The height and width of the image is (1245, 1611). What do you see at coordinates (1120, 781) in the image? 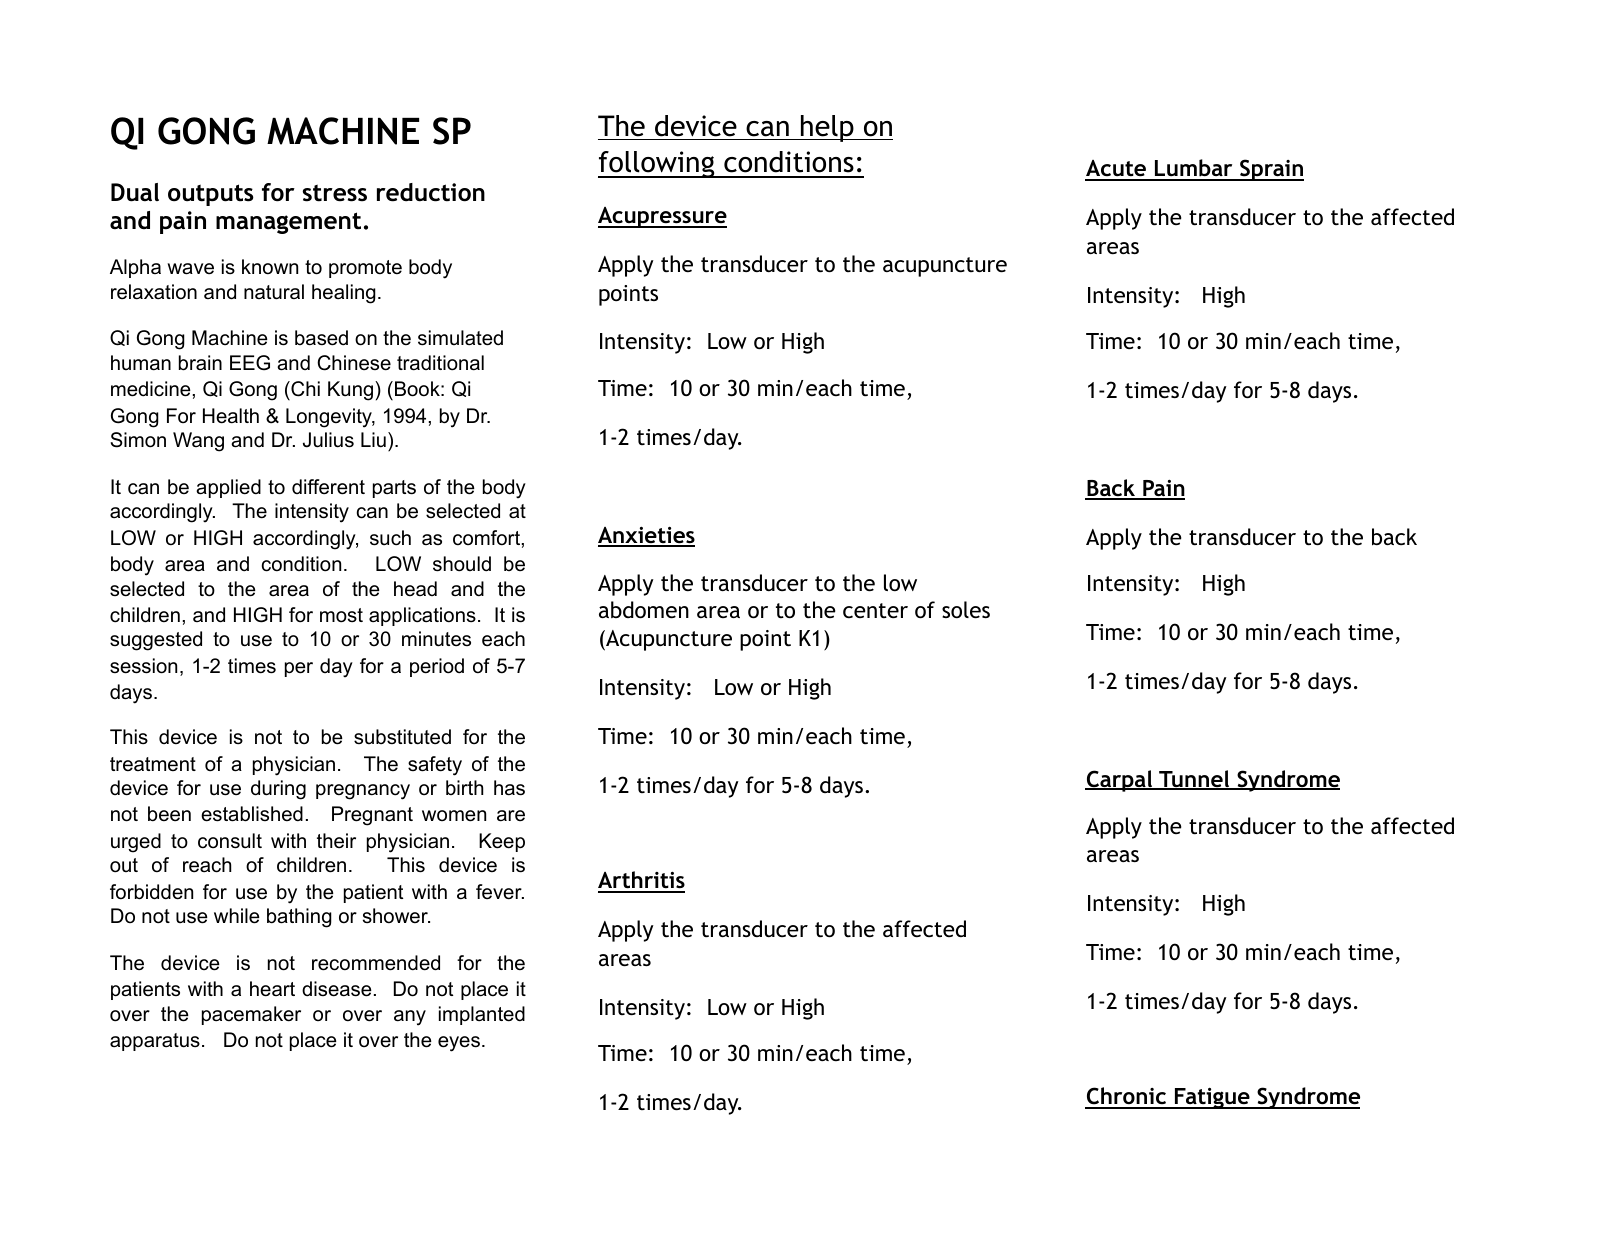
I see `Carpal` at bounding box center [1120, 781].
